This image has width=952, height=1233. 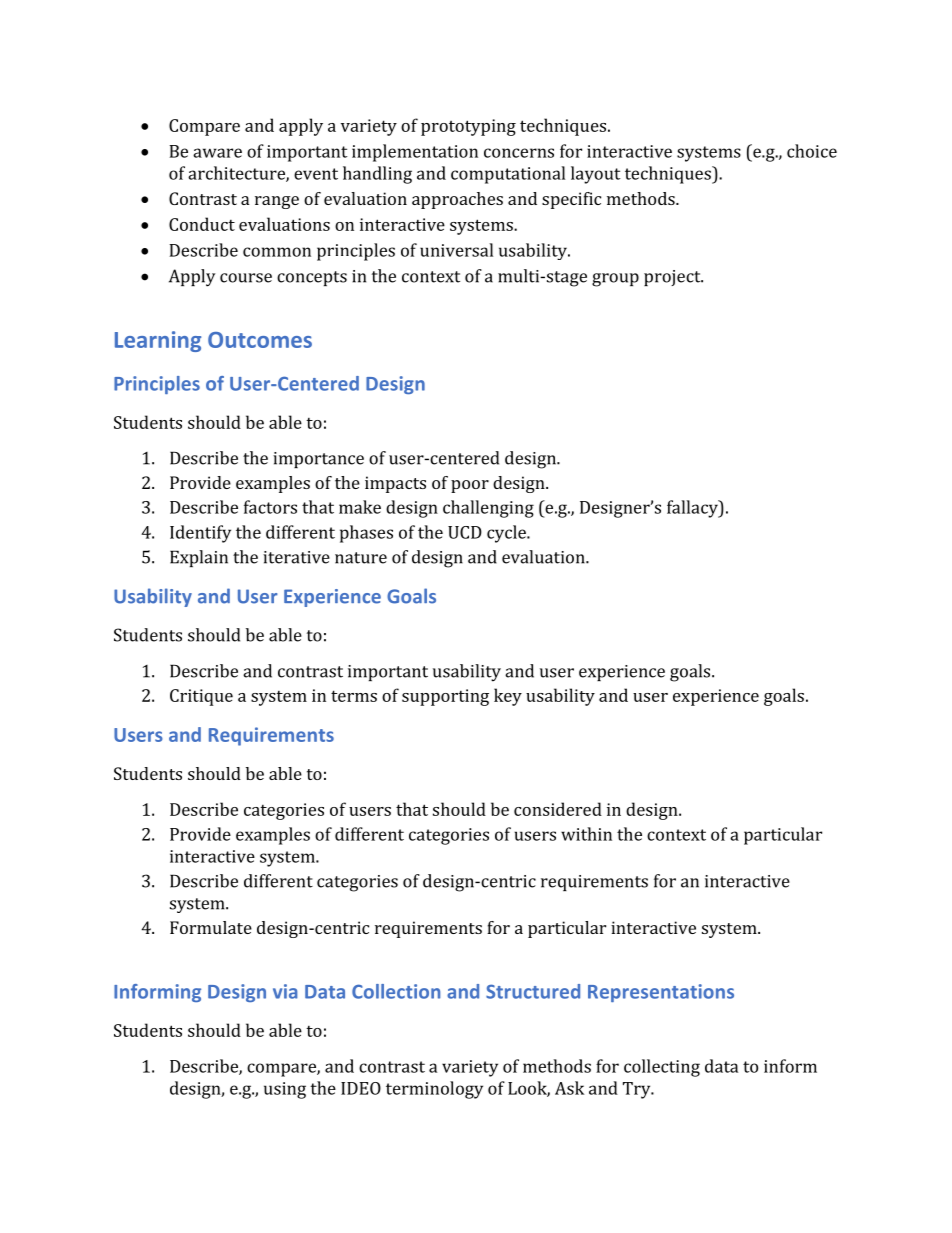 I want to click on computational, so click(x=508, y=175).
